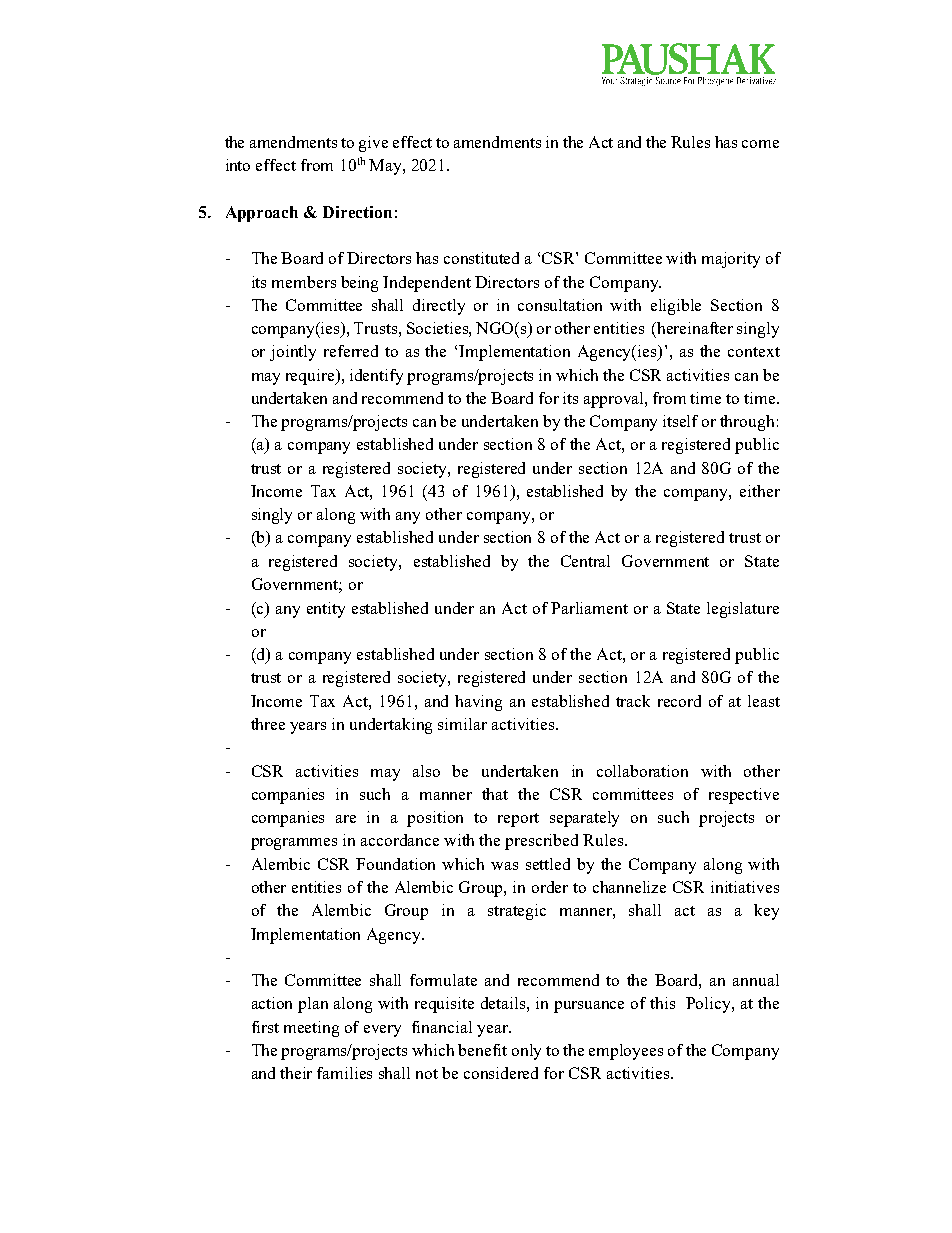  Describe the element at coordinates (743, 610) in the page. I see `legislature` at that location.
